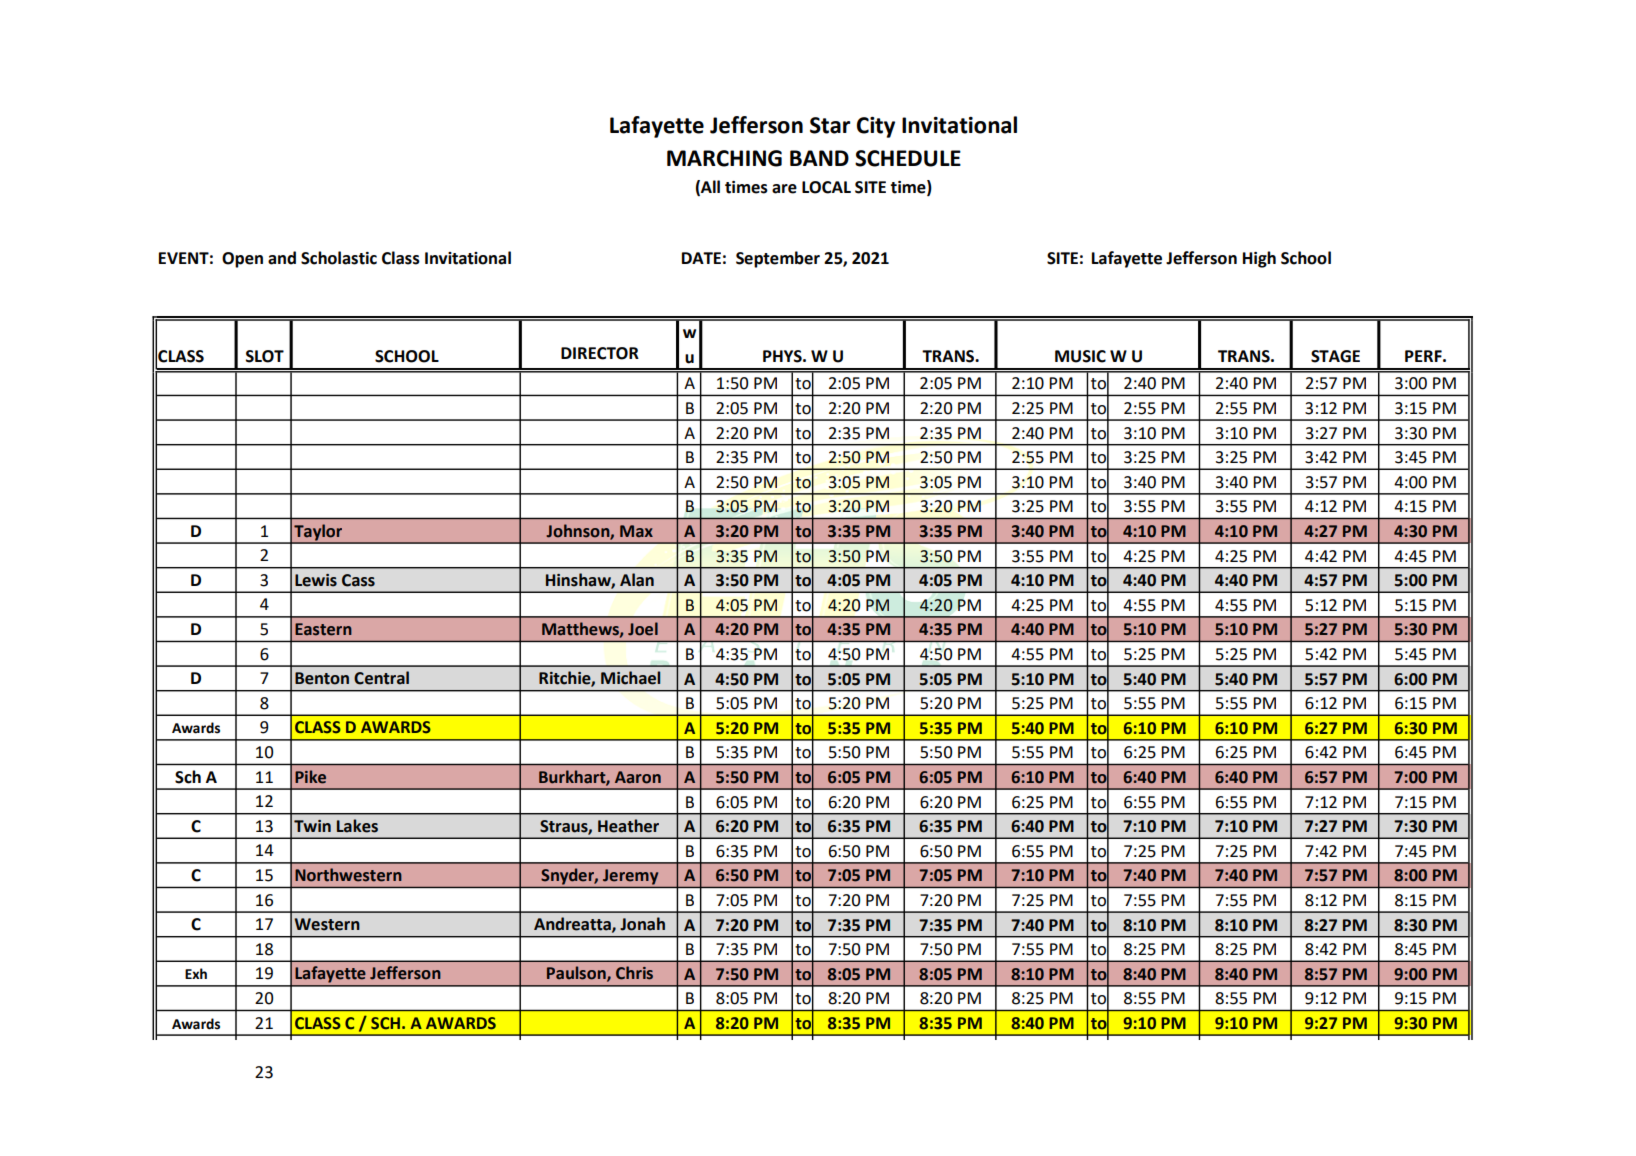 The width and height of the image is (1636, 1156). I want to click on MARCHING, so click(724, 158).
